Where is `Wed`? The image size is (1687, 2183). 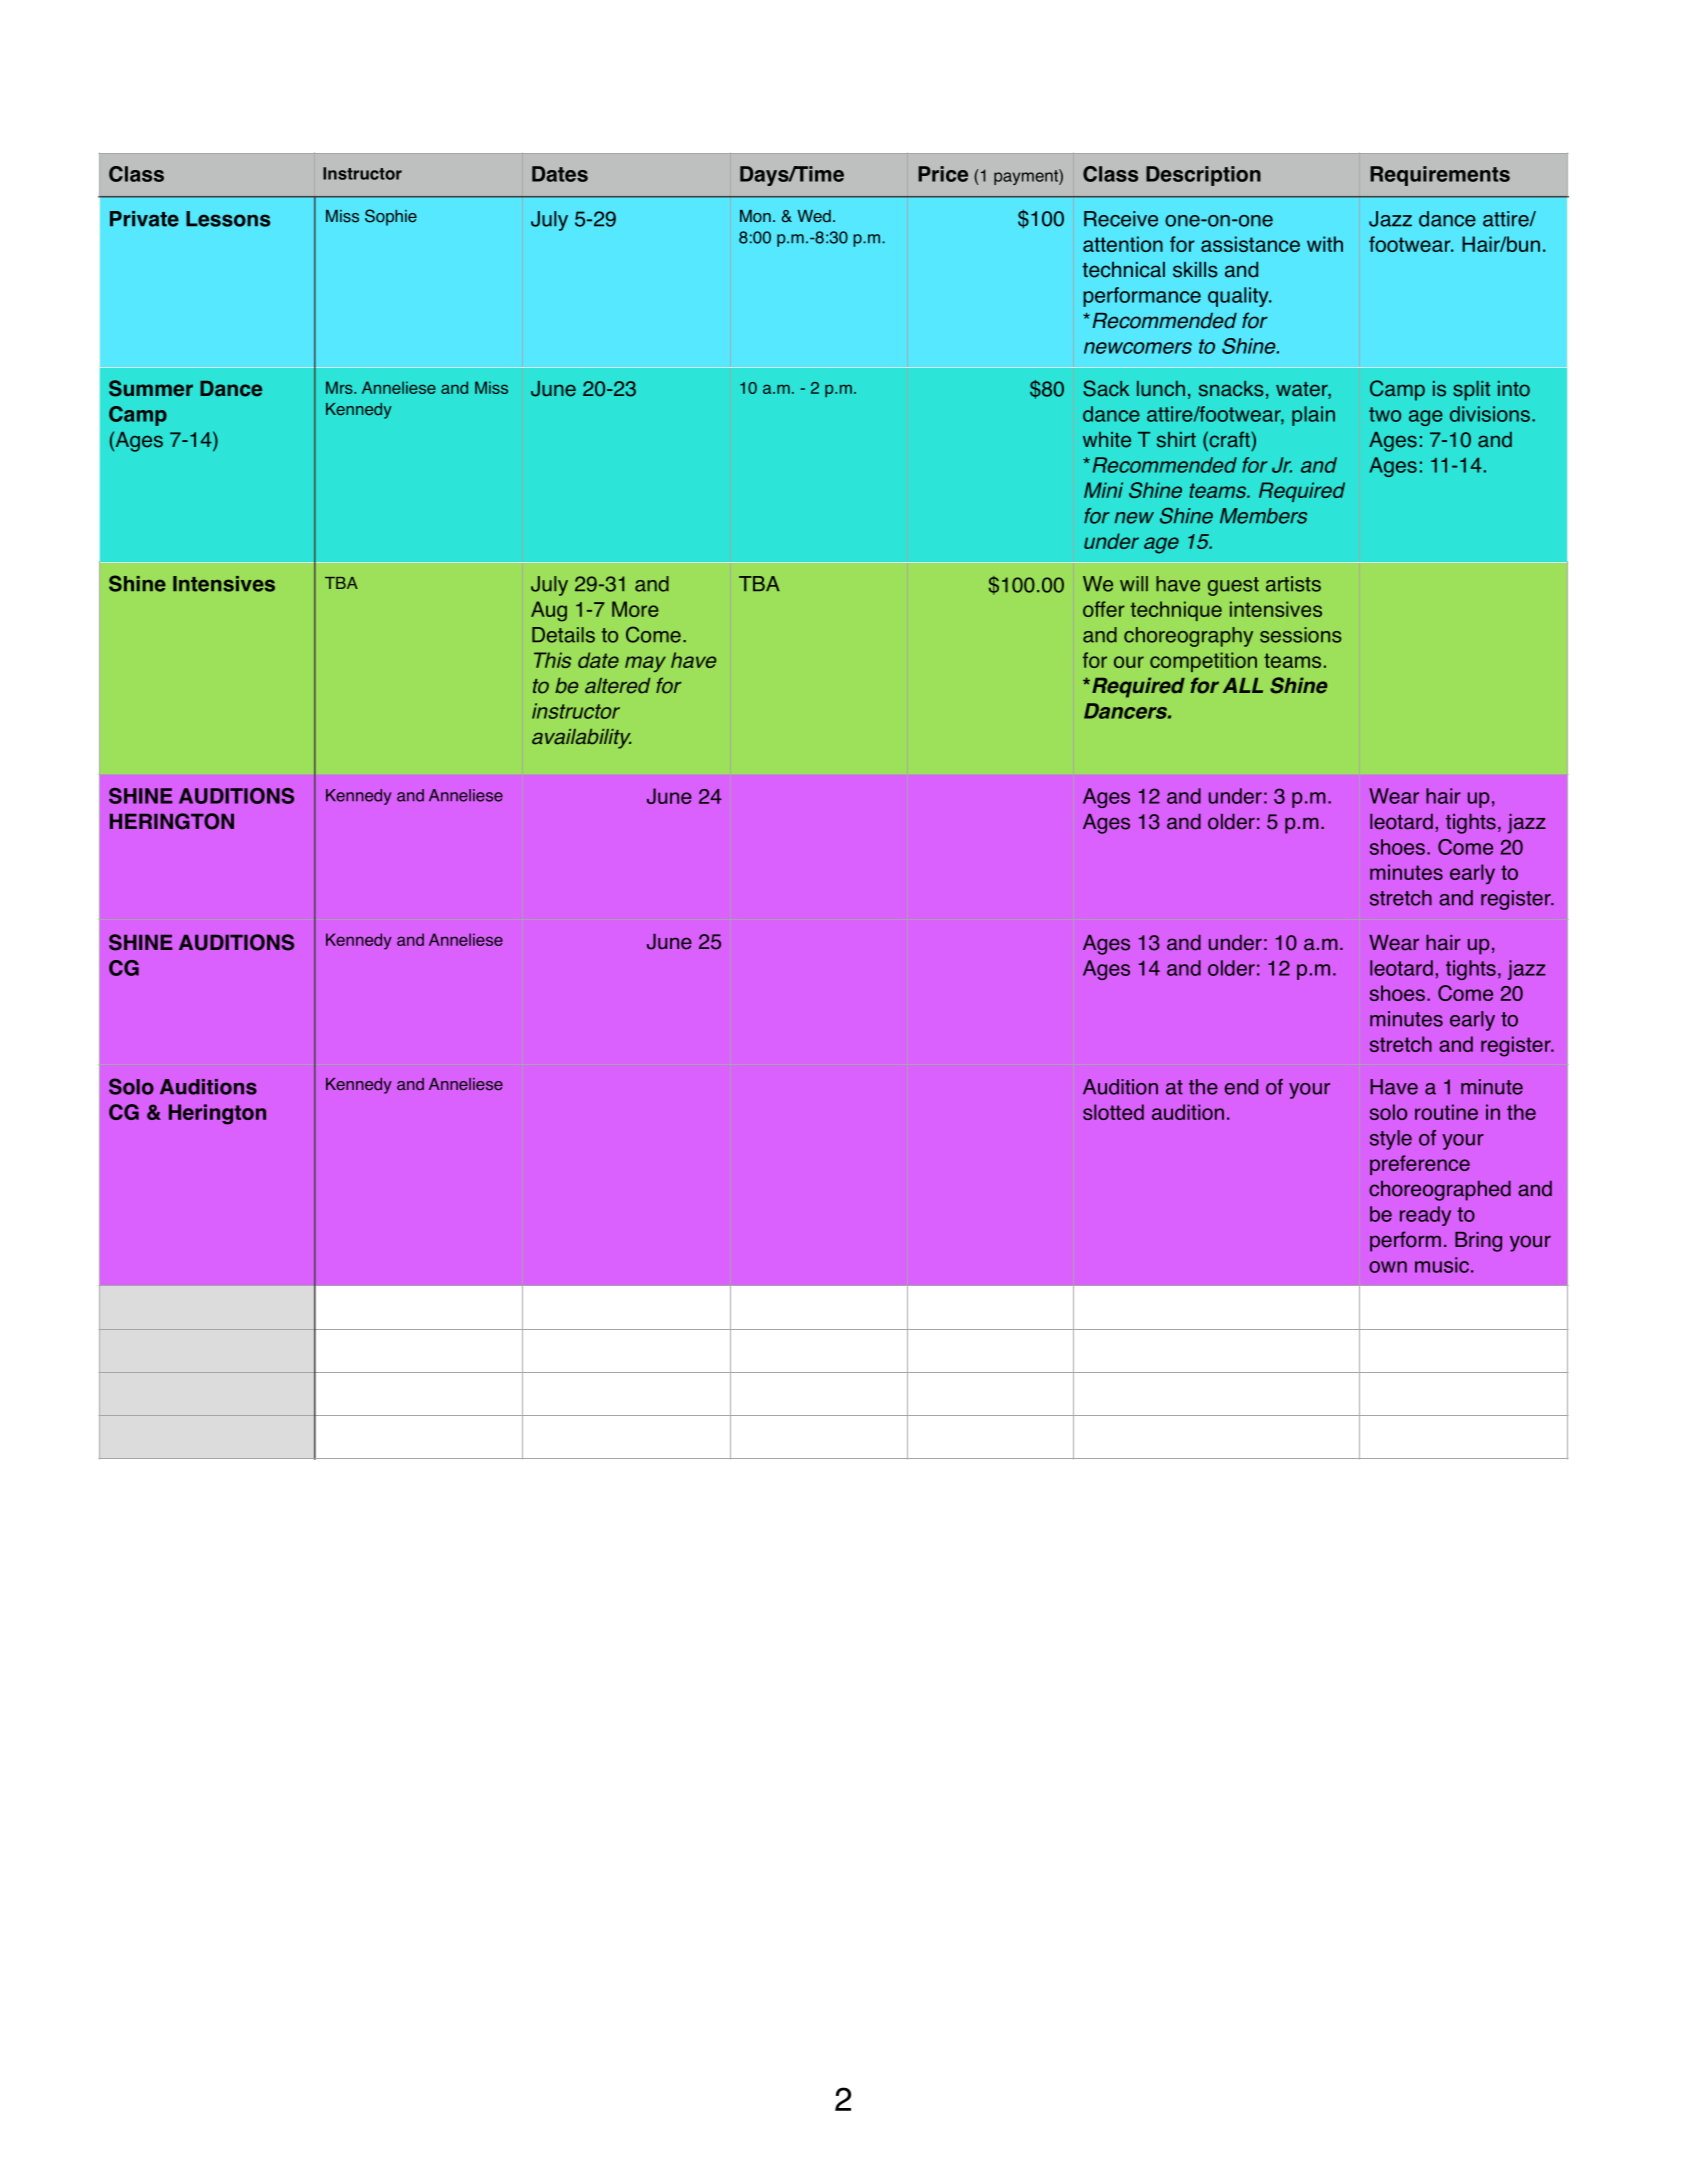
Wed is located at coordinates (814, 216).
